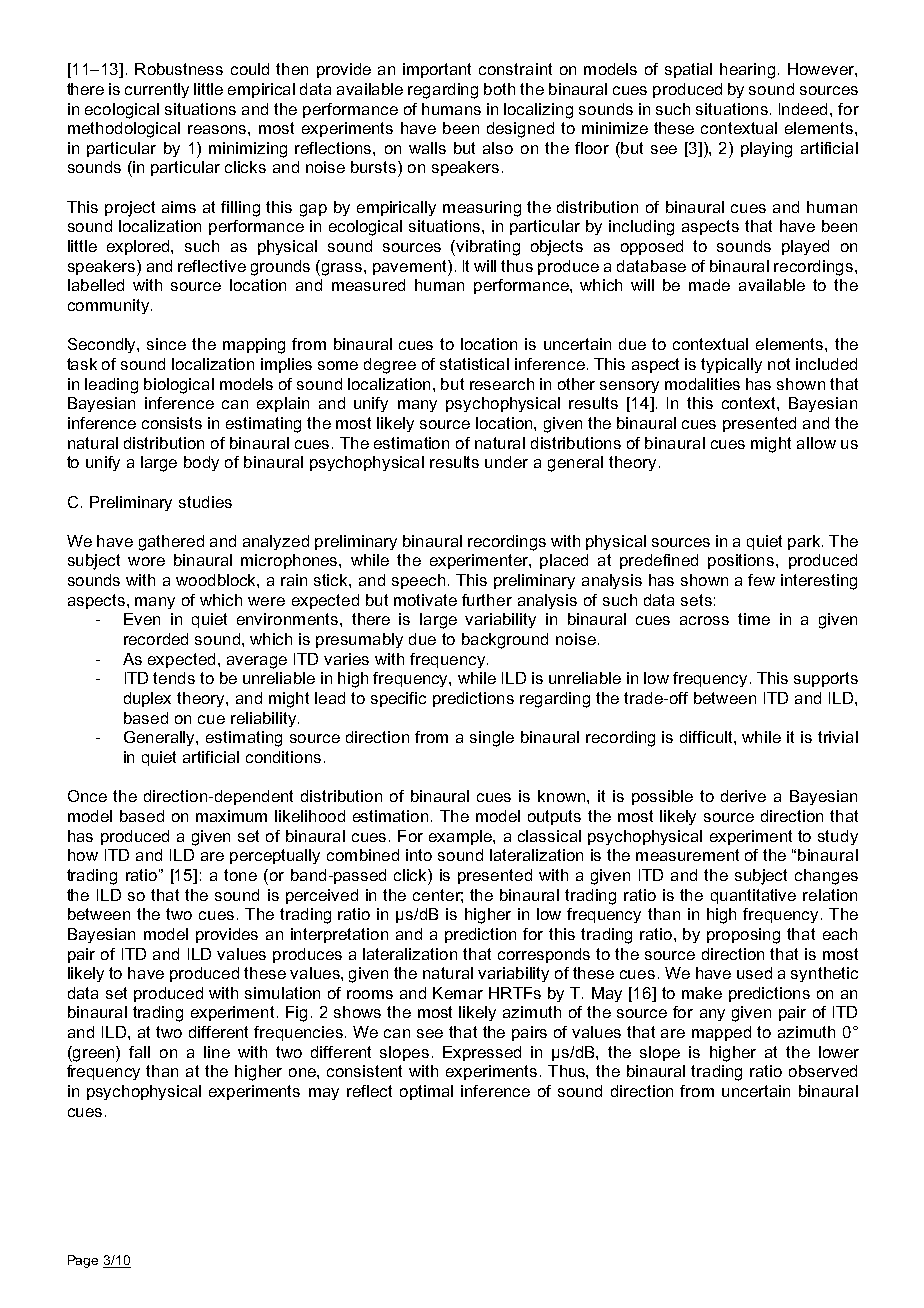  What do you see at coordinates (743, 936) in the document?
I see `proposing` at bounding box center [743, 936].
